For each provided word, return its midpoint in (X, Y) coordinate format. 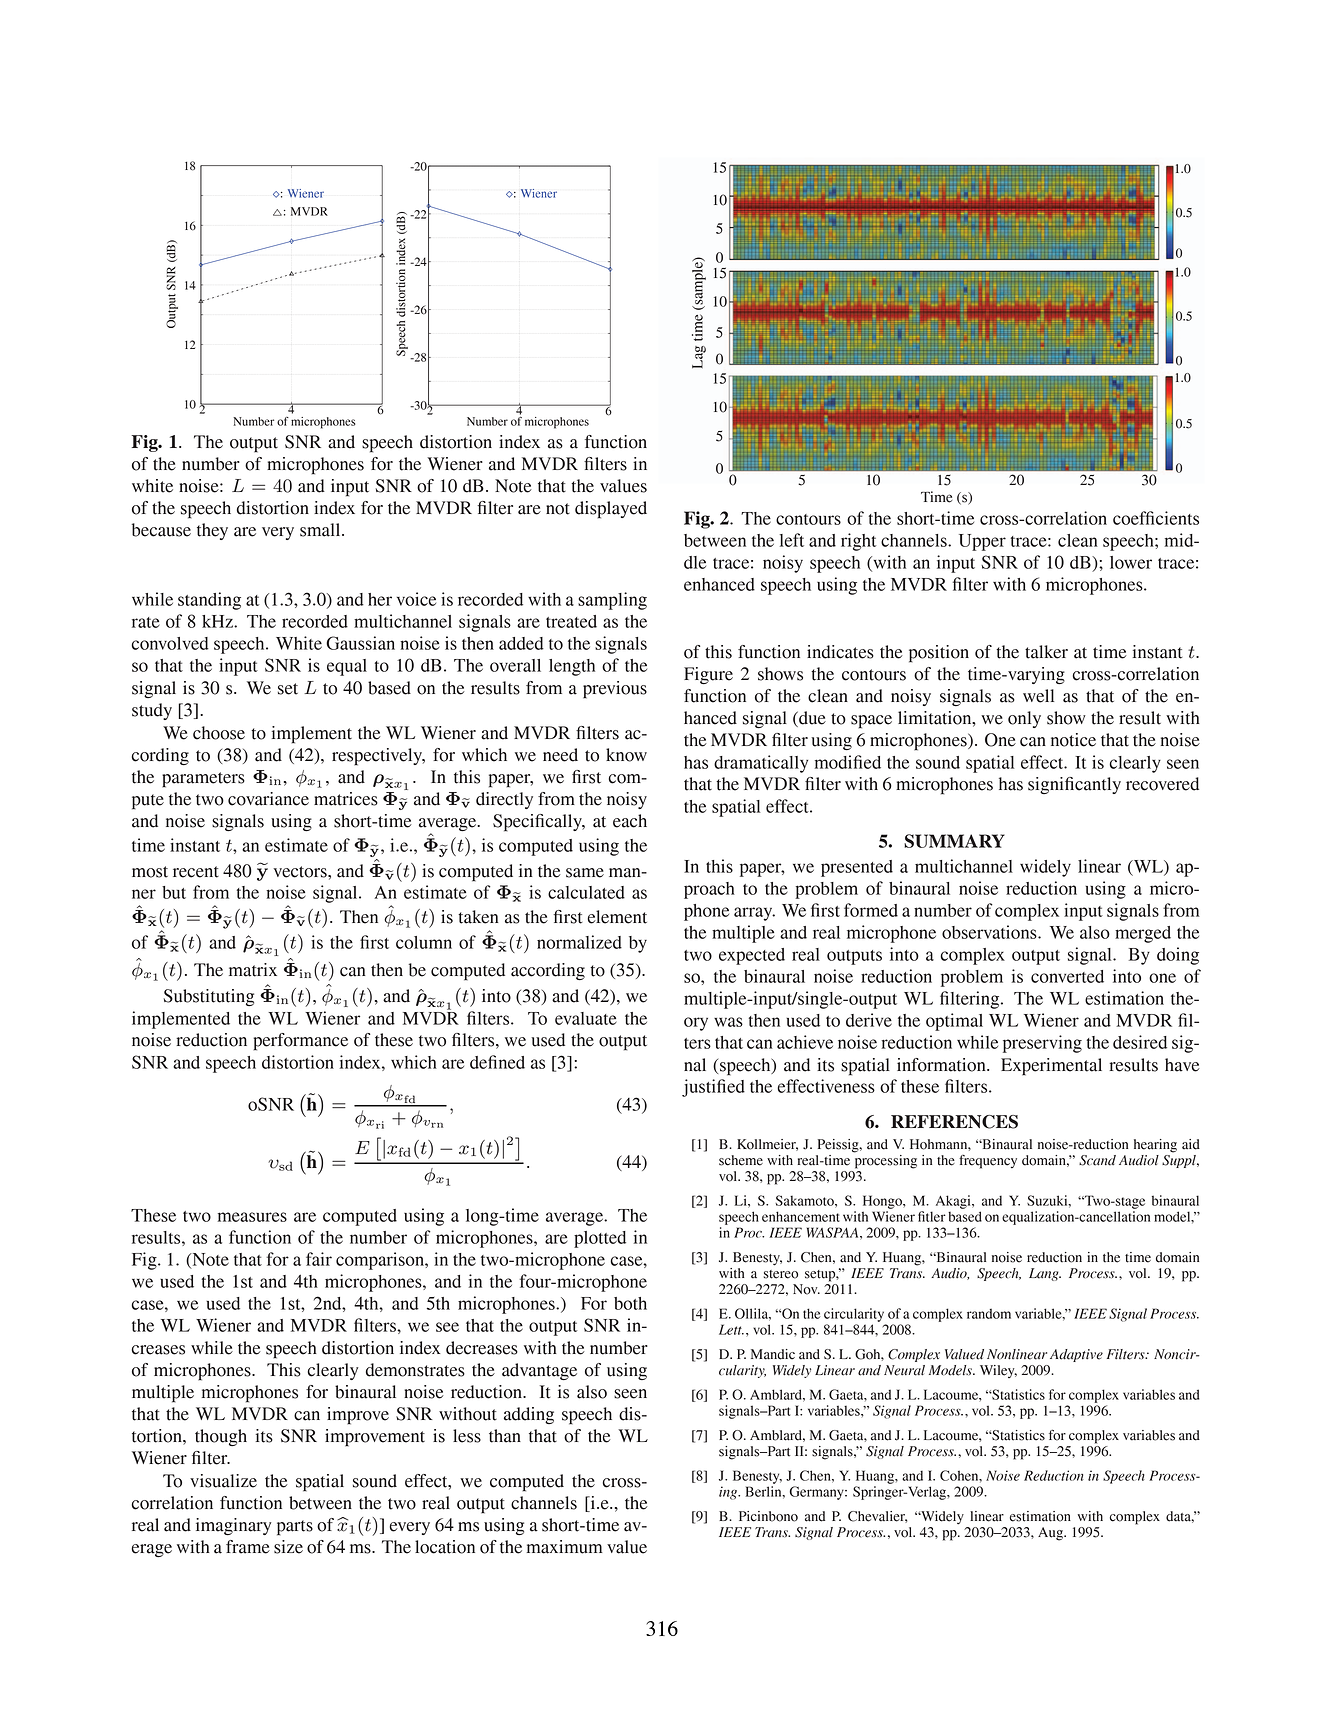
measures (252, 1217)
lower (1131, 562)
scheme (741, 1160)
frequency (988, 1162)
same (585, 873)
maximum (565, 1547)
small (321, 530)
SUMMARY (954, 841)
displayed (611, 510)
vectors (301, 872)
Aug (1051, 1534)
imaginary (233, 1526)
